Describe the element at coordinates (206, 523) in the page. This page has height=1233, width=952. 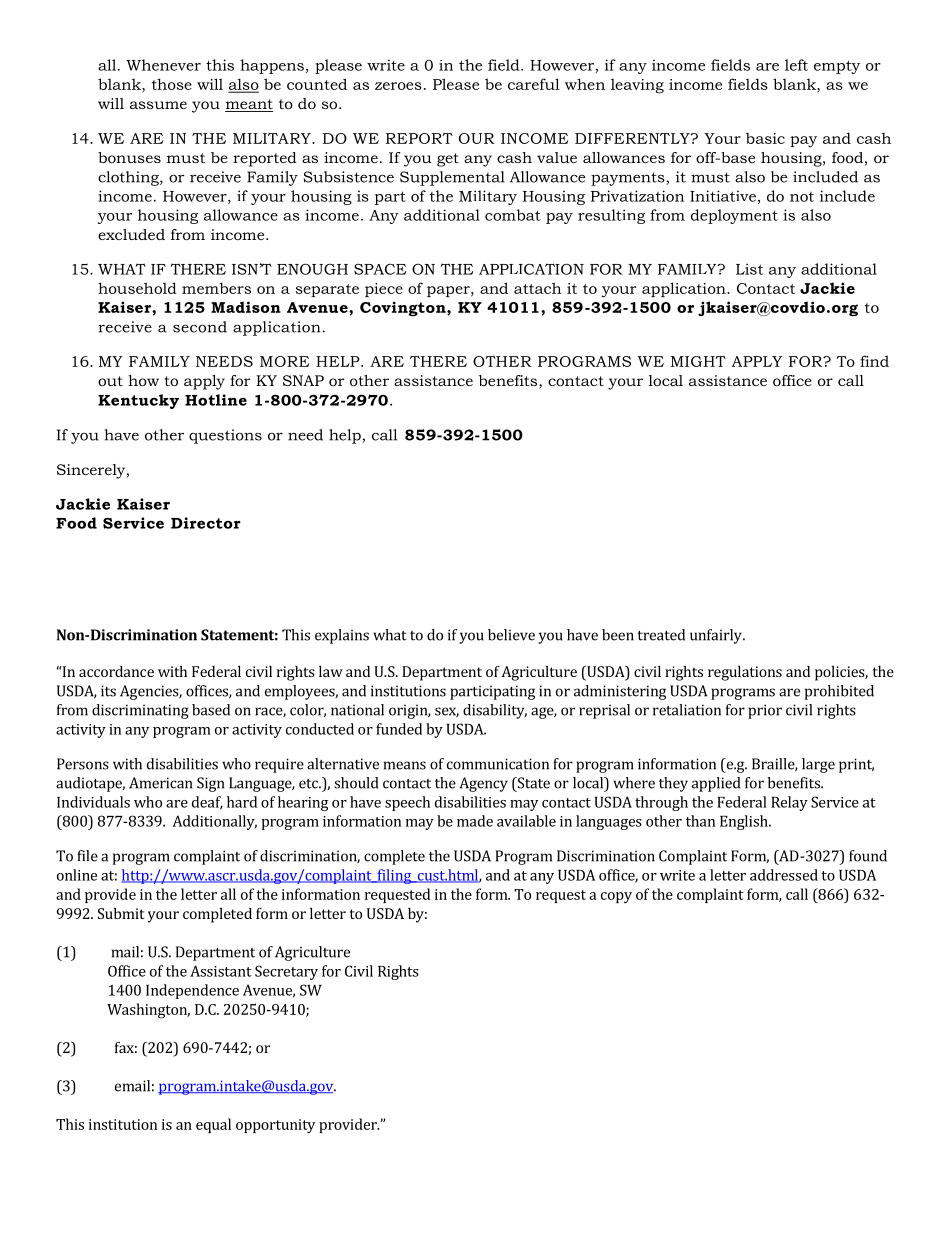
I see `Director` at that location.
